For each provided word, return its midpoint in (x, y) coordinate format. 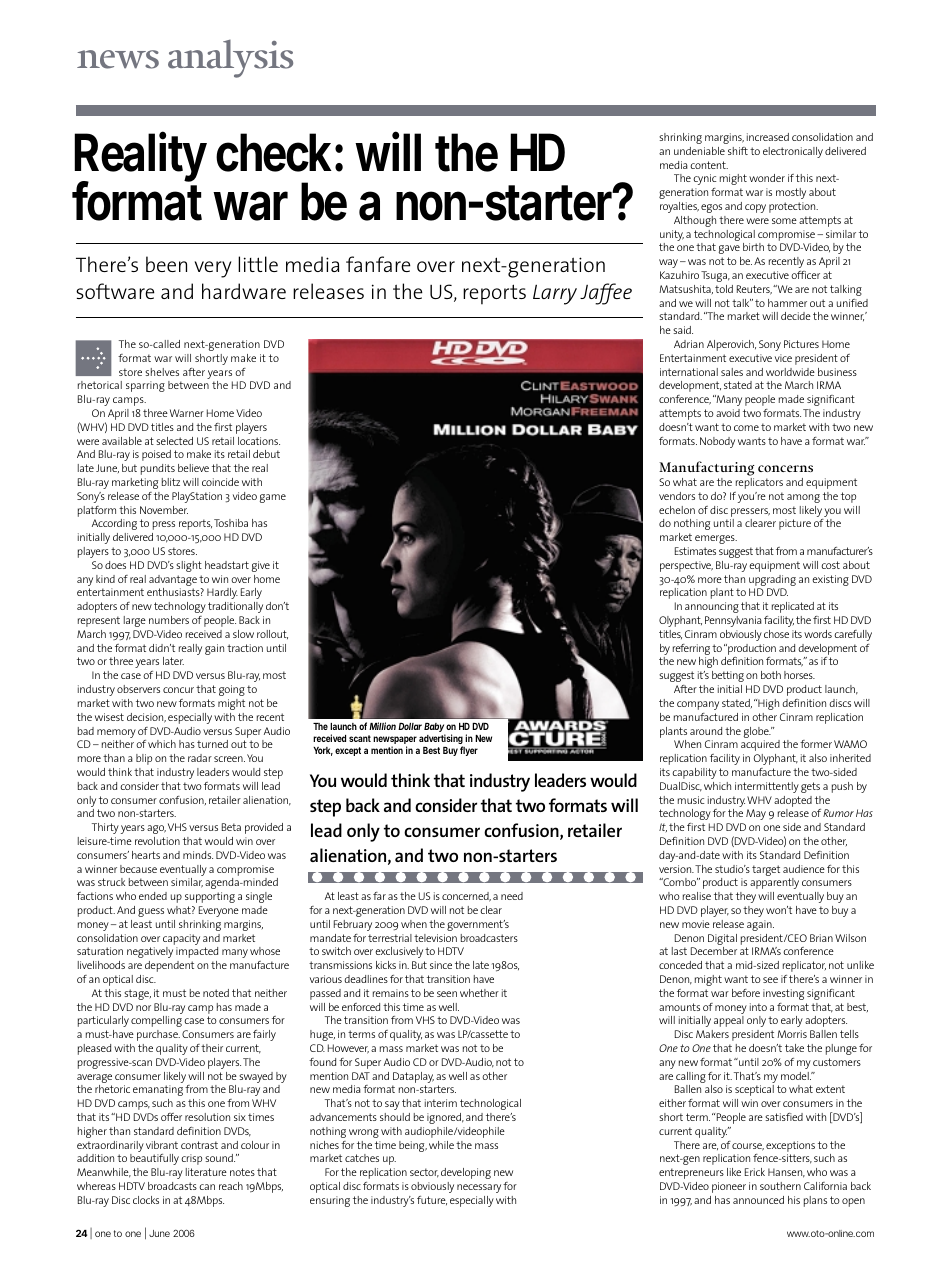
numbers (169, 620)
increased (768, 137)
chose (776, 634)
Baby (434, 729)
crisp (191, 1159)
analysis (230, 59)
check (274, 152)
